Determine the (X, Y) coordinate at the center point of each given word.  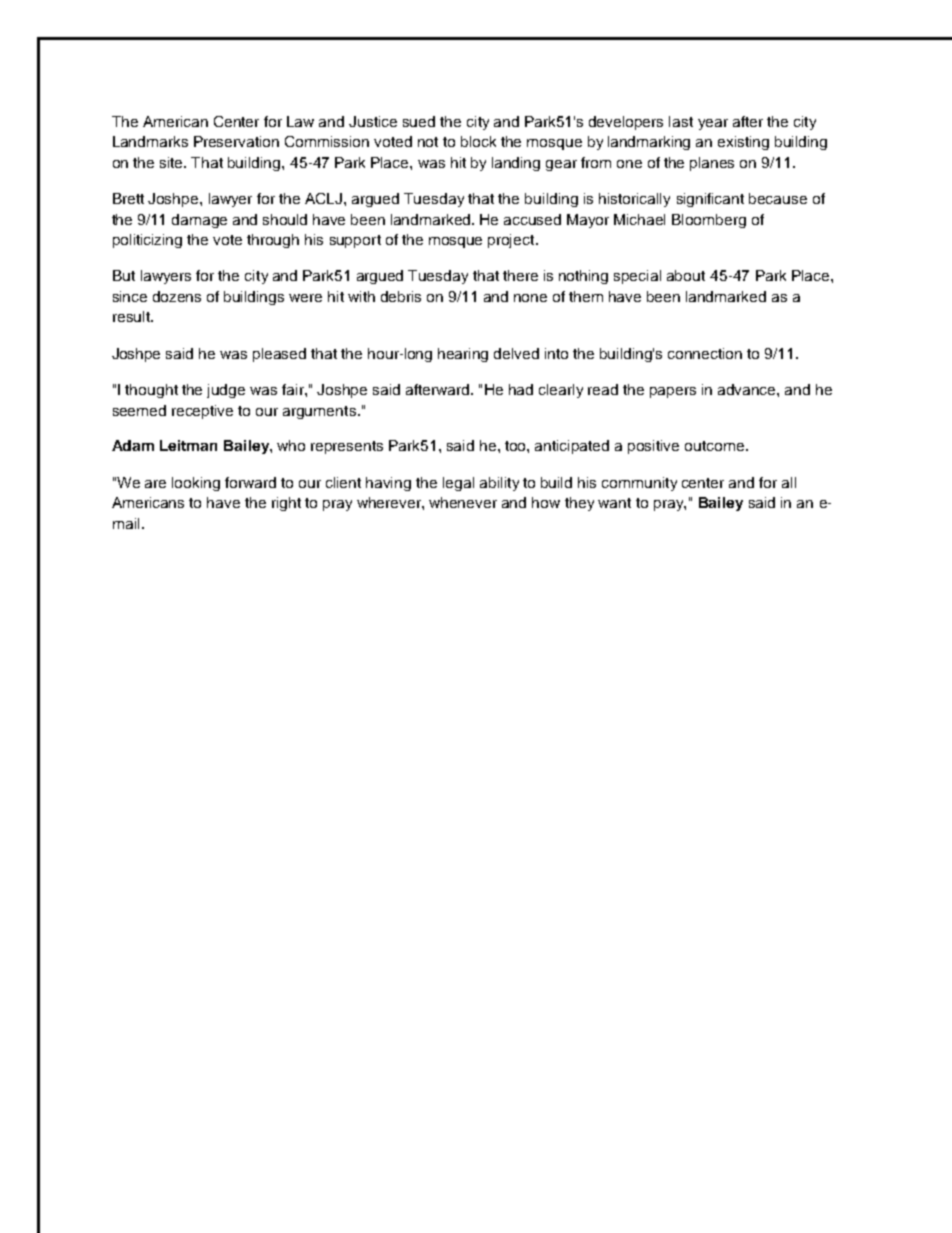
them (586, 296)
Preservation (236, 141)
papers (673, 392)
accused (532, 219)
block (478, 141)
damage (199, 221)
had (521, 389)
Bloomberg (709, 221)
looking (196, 484)
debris (401, 296)
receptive (202, 412)
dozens (177, 296)
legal (458, 484)
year (713, 124)
